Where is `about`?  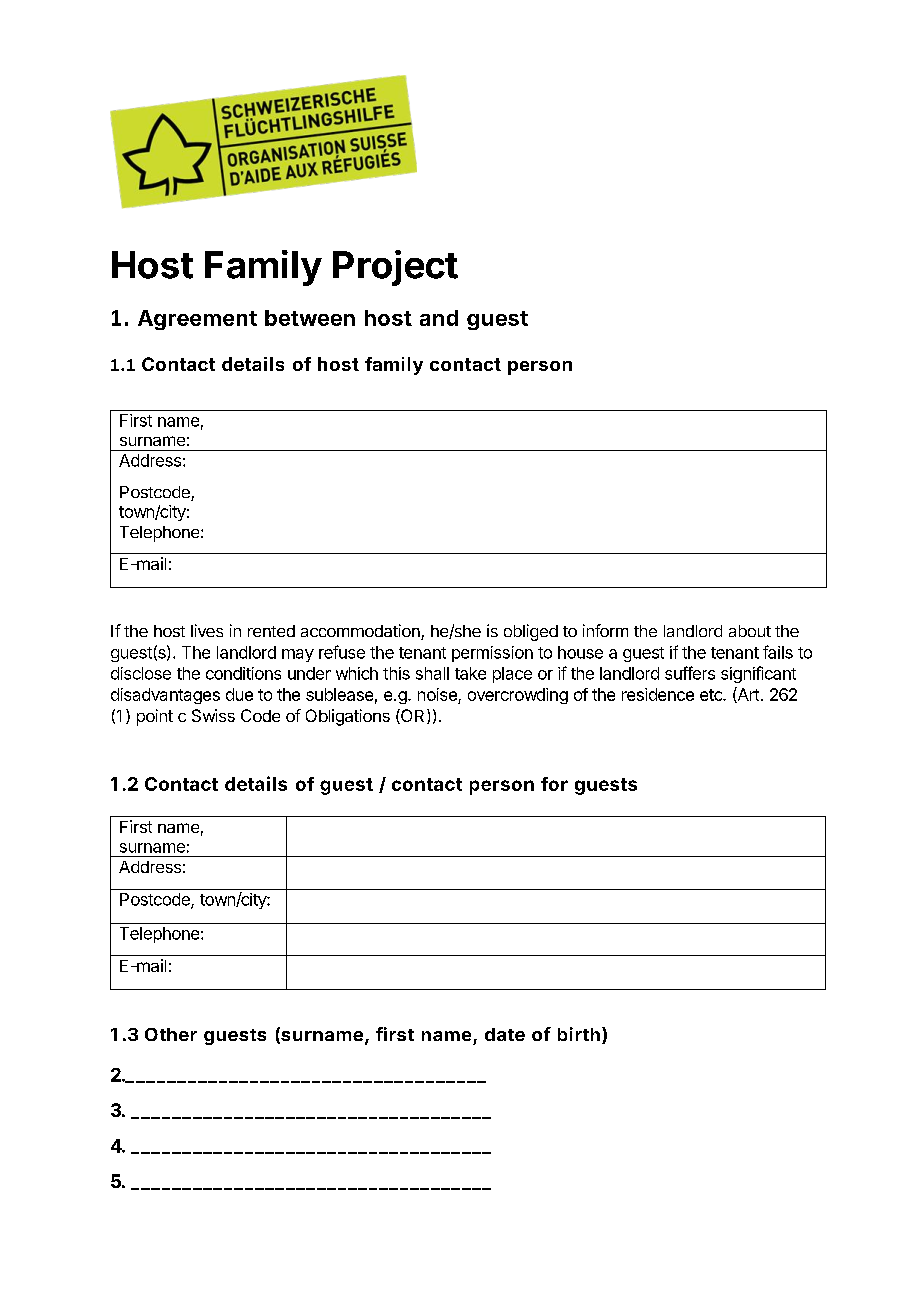
about is located at coordinates (750, 631).
